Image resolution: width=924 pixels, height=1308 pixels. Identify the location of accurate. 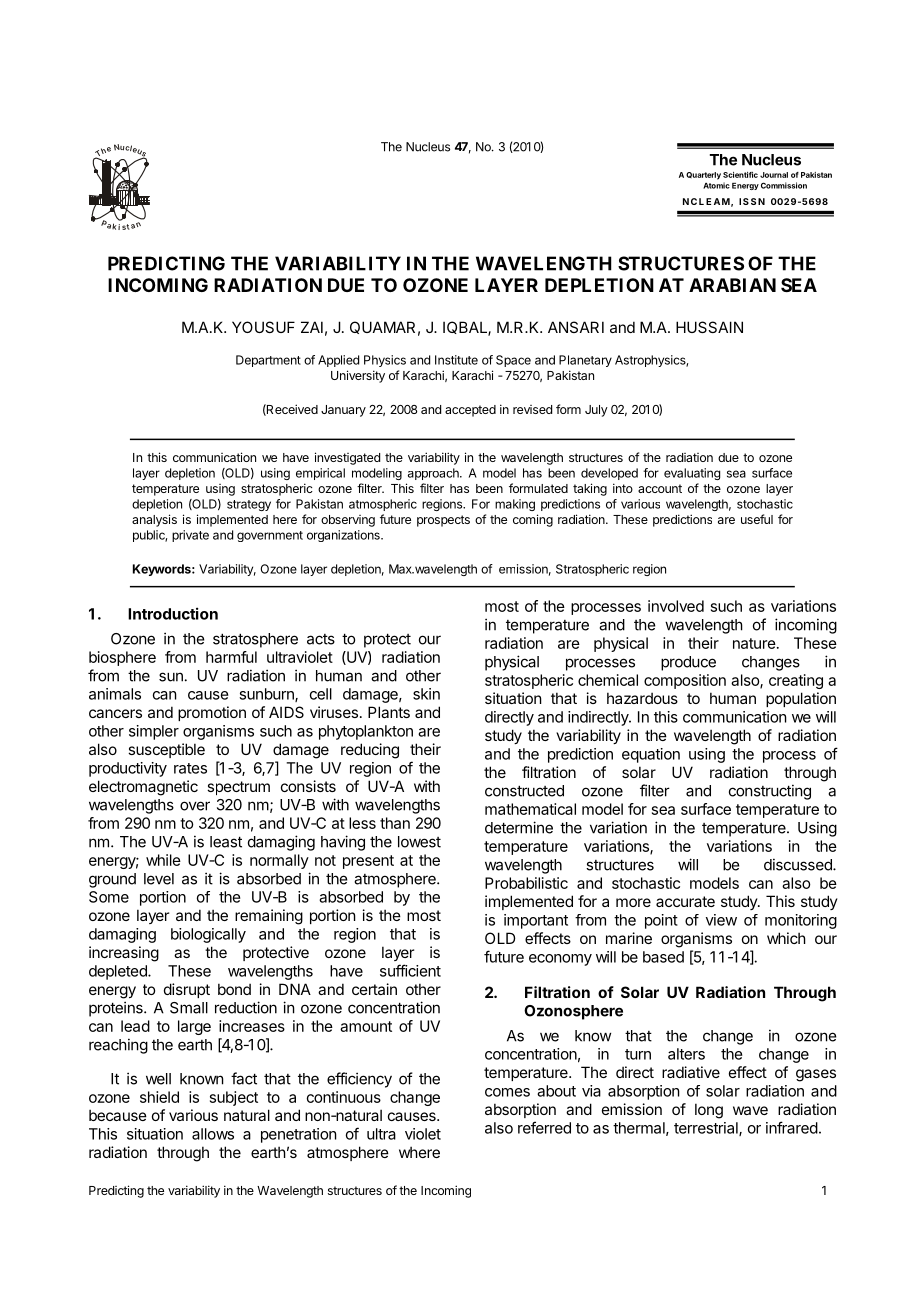
(685, 901).
